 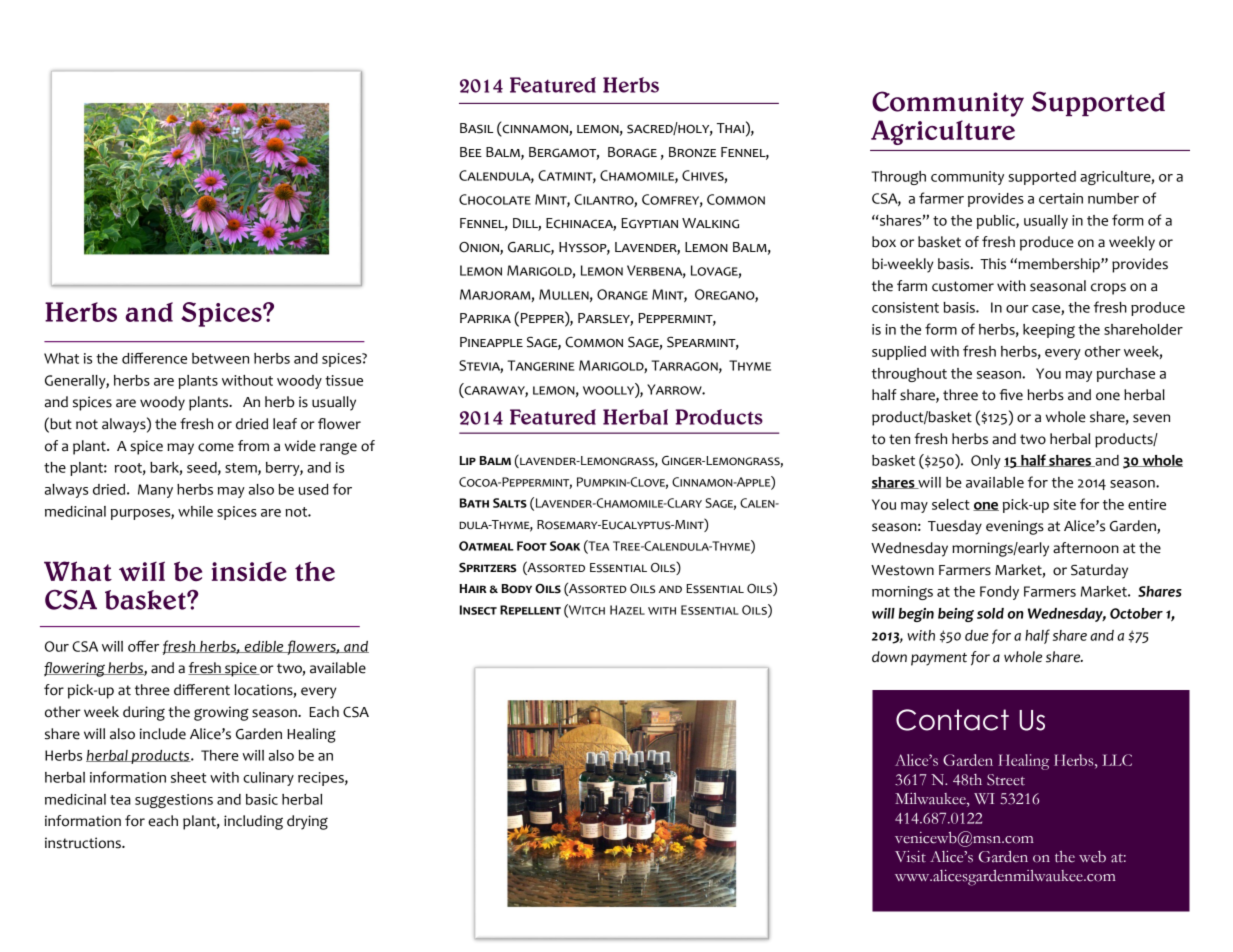 I want to click on including, so click(x=253, y=822).
